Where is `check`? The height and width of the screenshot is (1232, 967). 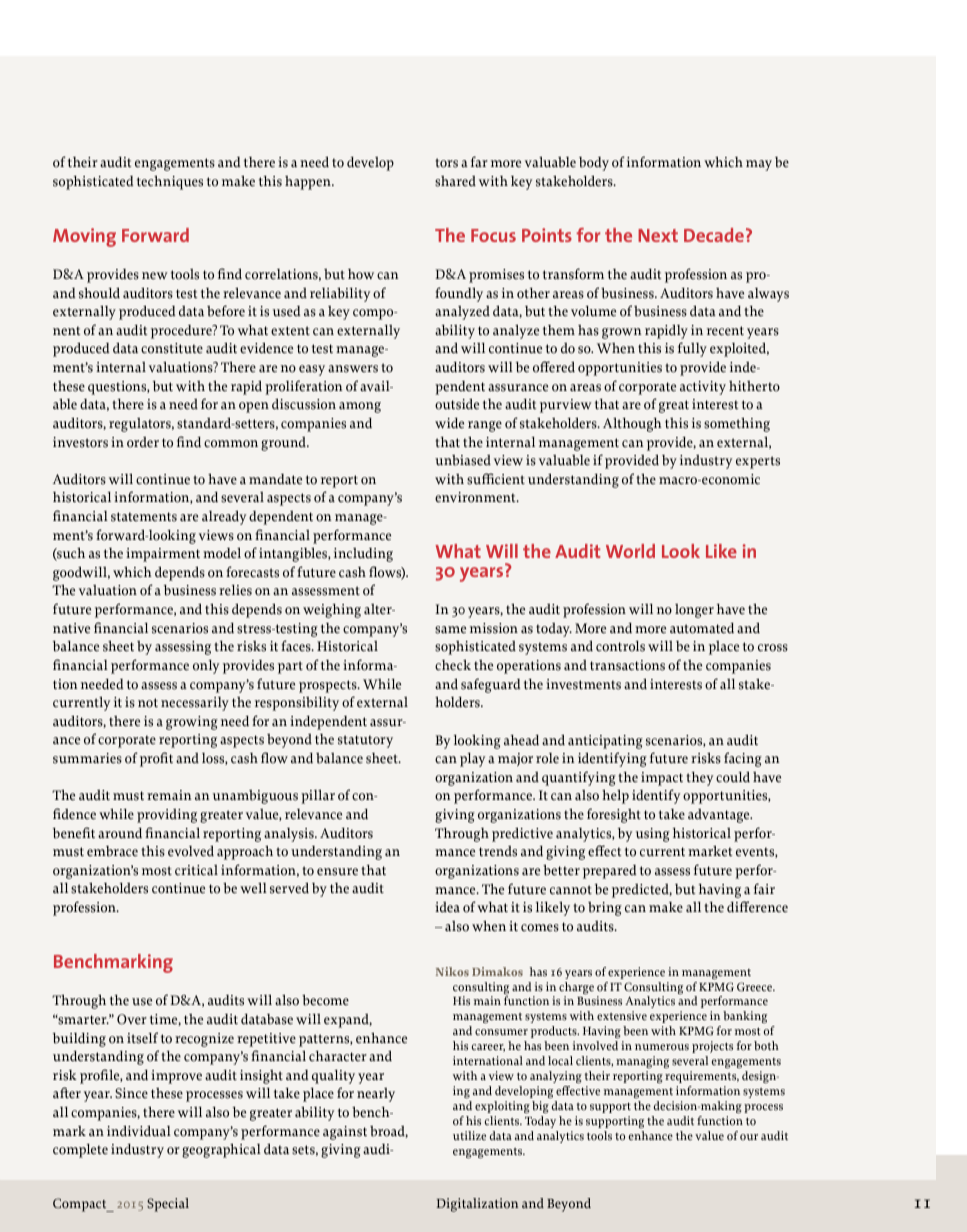
check is located at coordinates (453, 665).
